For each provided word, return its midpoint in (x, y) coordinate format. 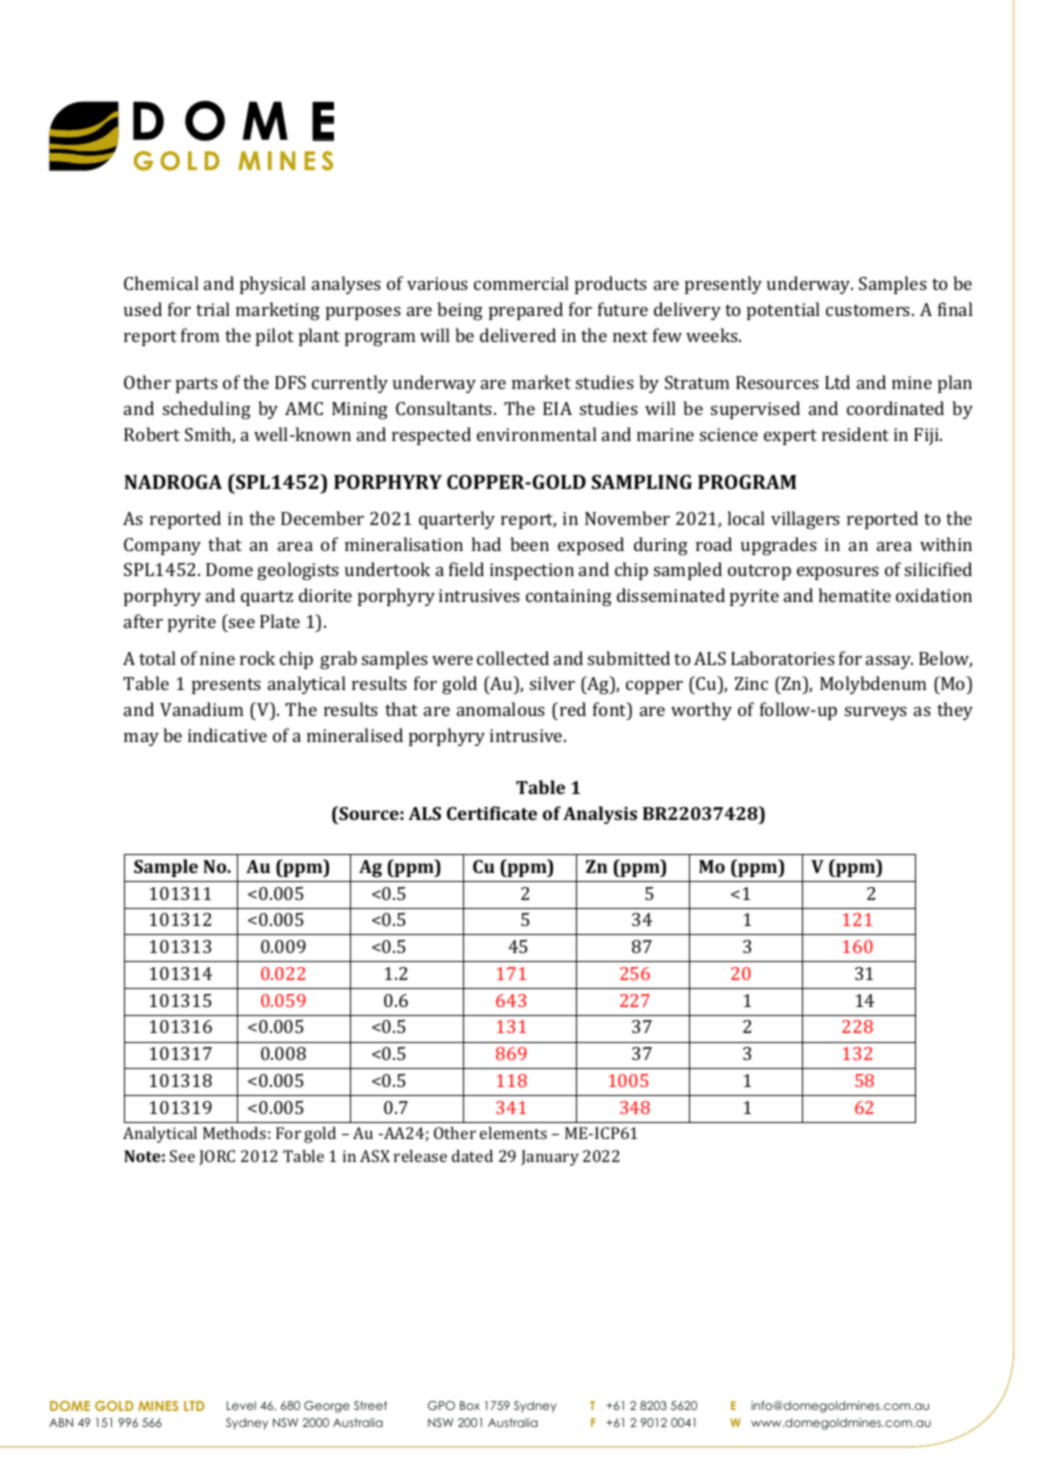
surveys (876, 713)
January (550, 1158)
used (143, 309)
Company (162, 546)
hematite (855, 595)
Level (241, 1405)
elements (513, 1133)
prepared (526, 311)
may (141, 739)
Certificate (492, 813)
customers (869, 310)
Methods (234, 1133)
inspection (532, 571)
